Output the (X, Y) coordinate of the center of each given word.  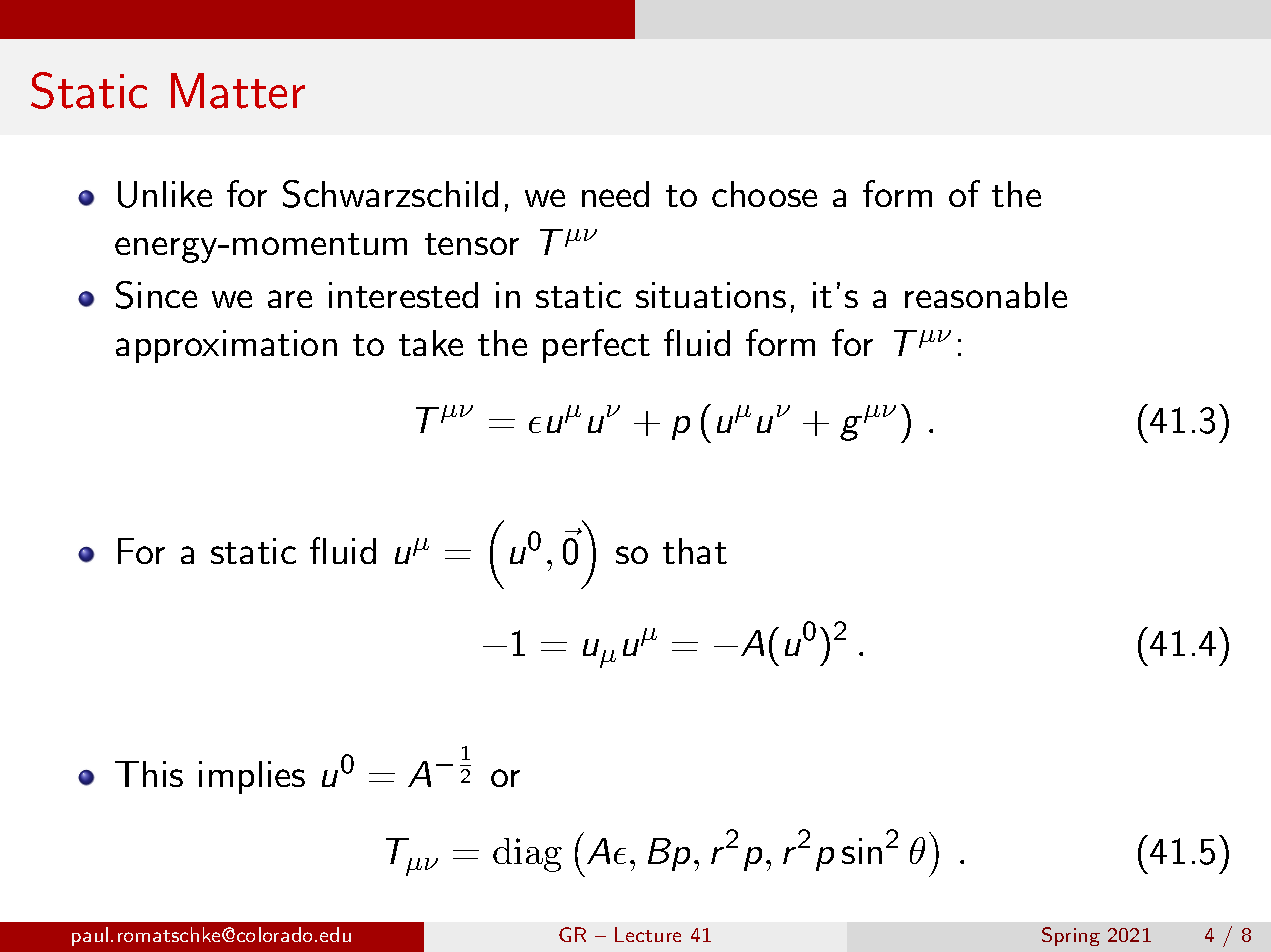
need (615, 194)
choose (764, 194)
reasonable (986, 295)
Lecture (648, 934)
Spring (1071, 936)
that (695, 551)
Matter (238, 91)
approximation (226, 346)
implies (252, 777)
